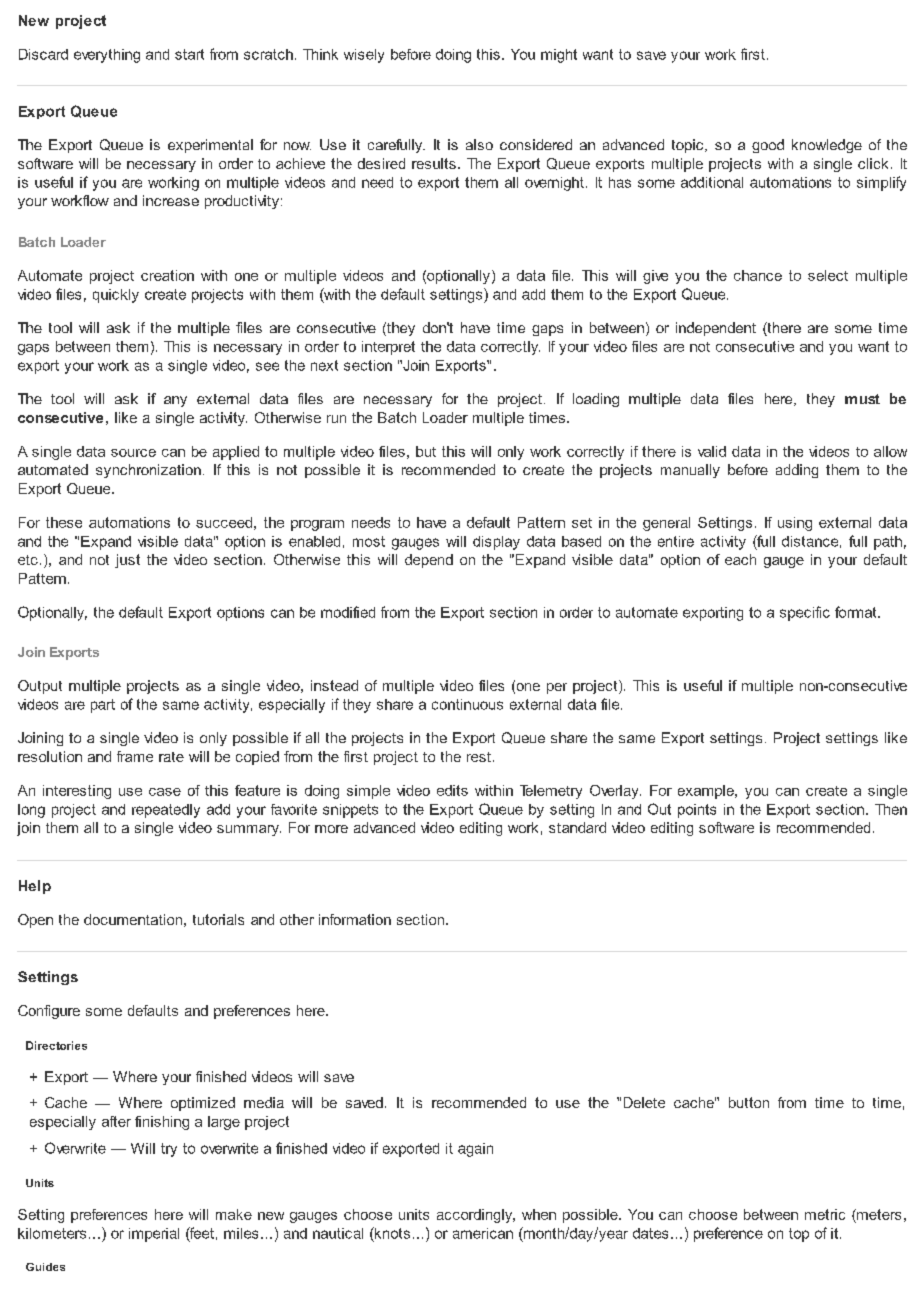  Describe the element at coordinates (103, 706) in the image. I see `part` at that location.
